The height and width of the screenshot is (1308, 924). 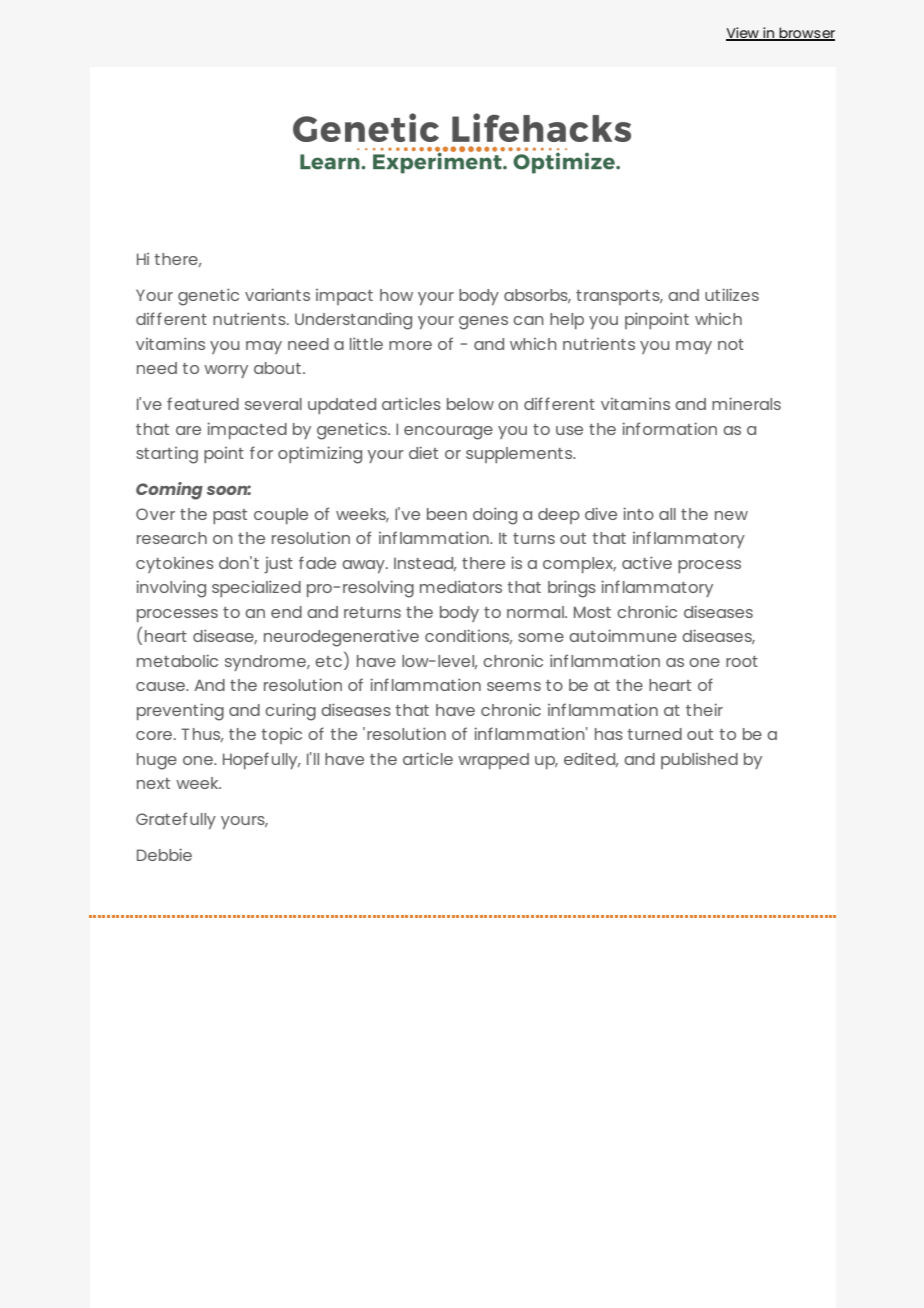 I want to click on browser, so click(x=806, y=34).
